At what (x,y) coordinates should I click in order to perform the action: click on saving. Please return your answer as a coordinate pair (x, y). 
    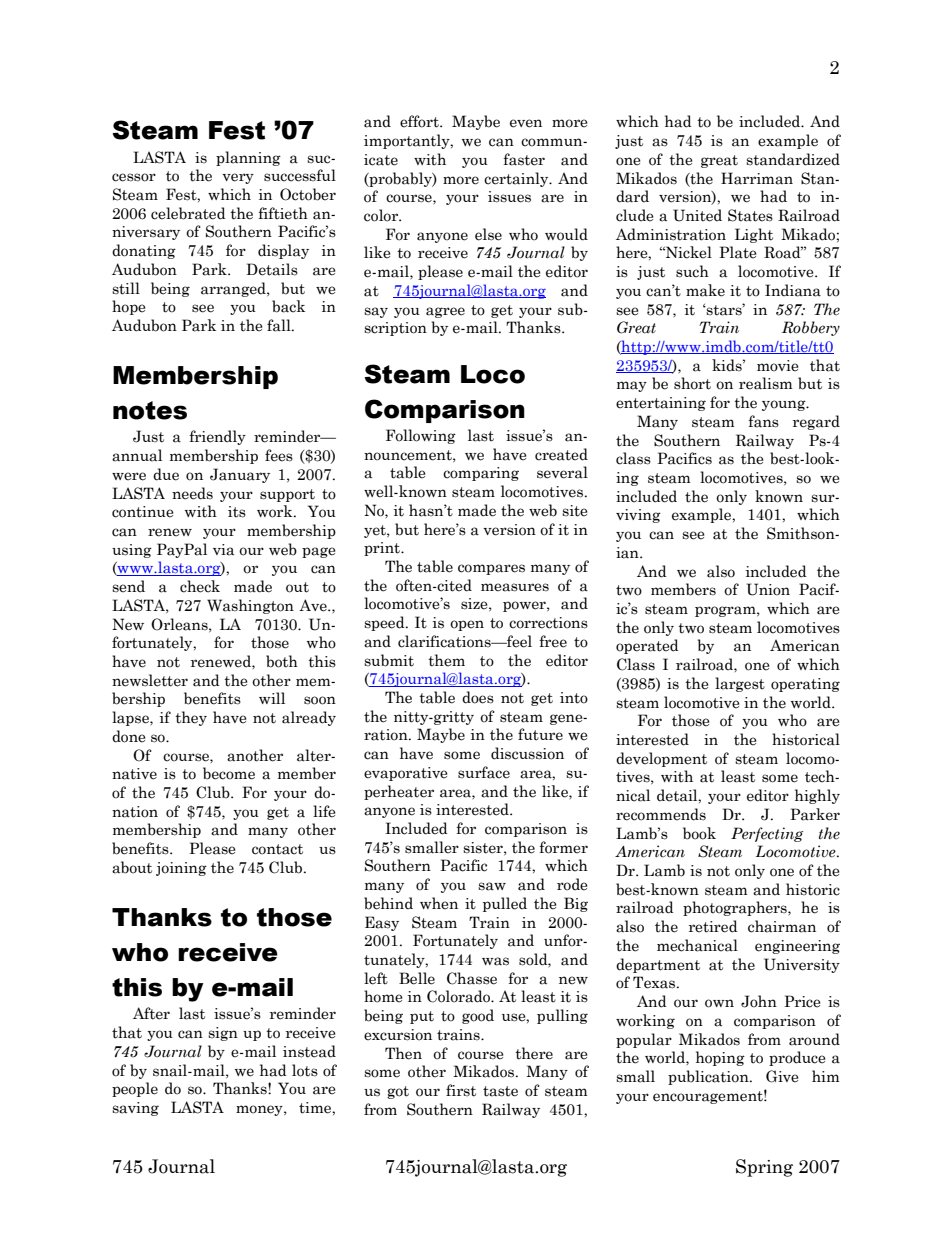
    Looking at the image, I should click on (135, 1109).
